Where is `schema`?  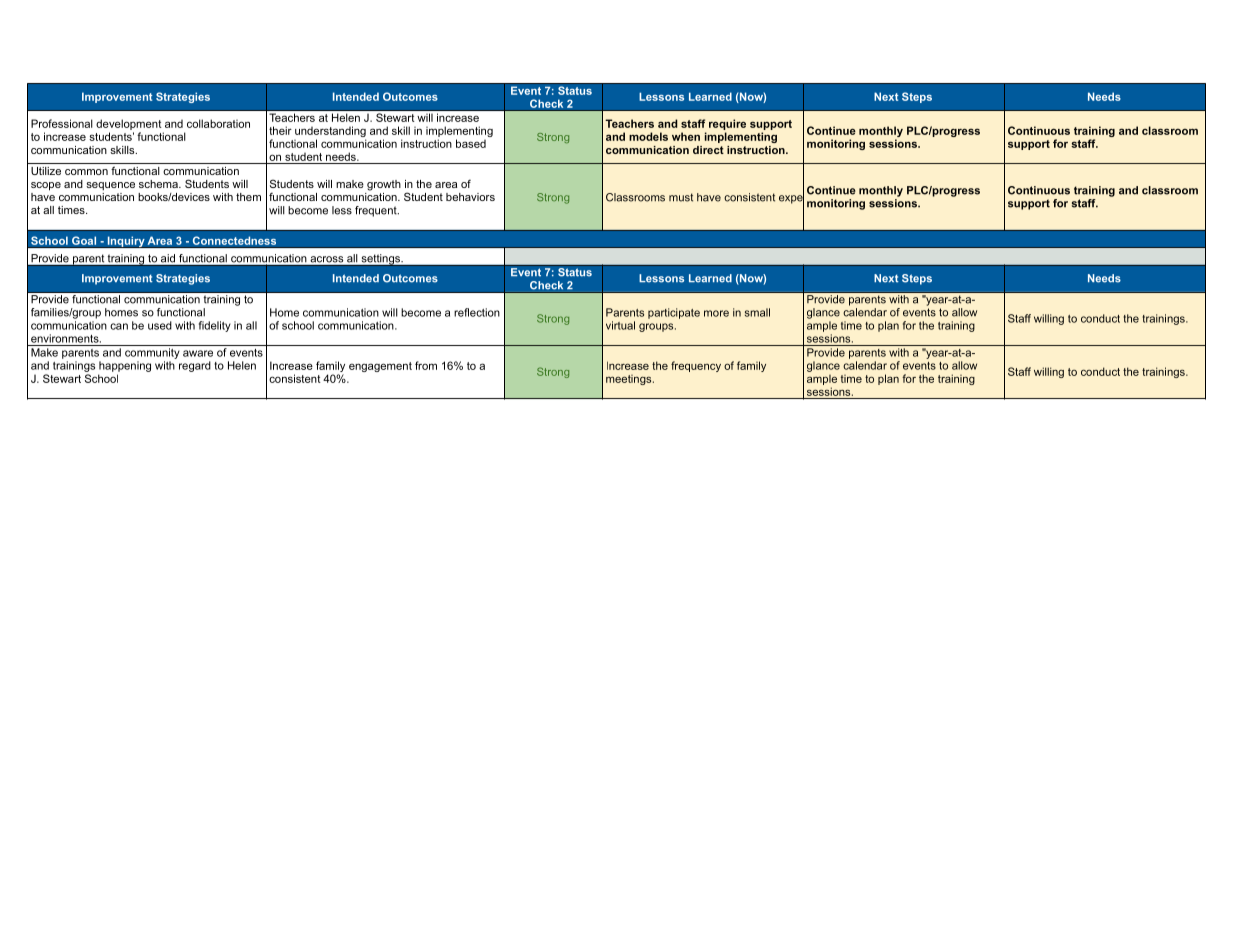 schema is located at coordinates (159, 184).
